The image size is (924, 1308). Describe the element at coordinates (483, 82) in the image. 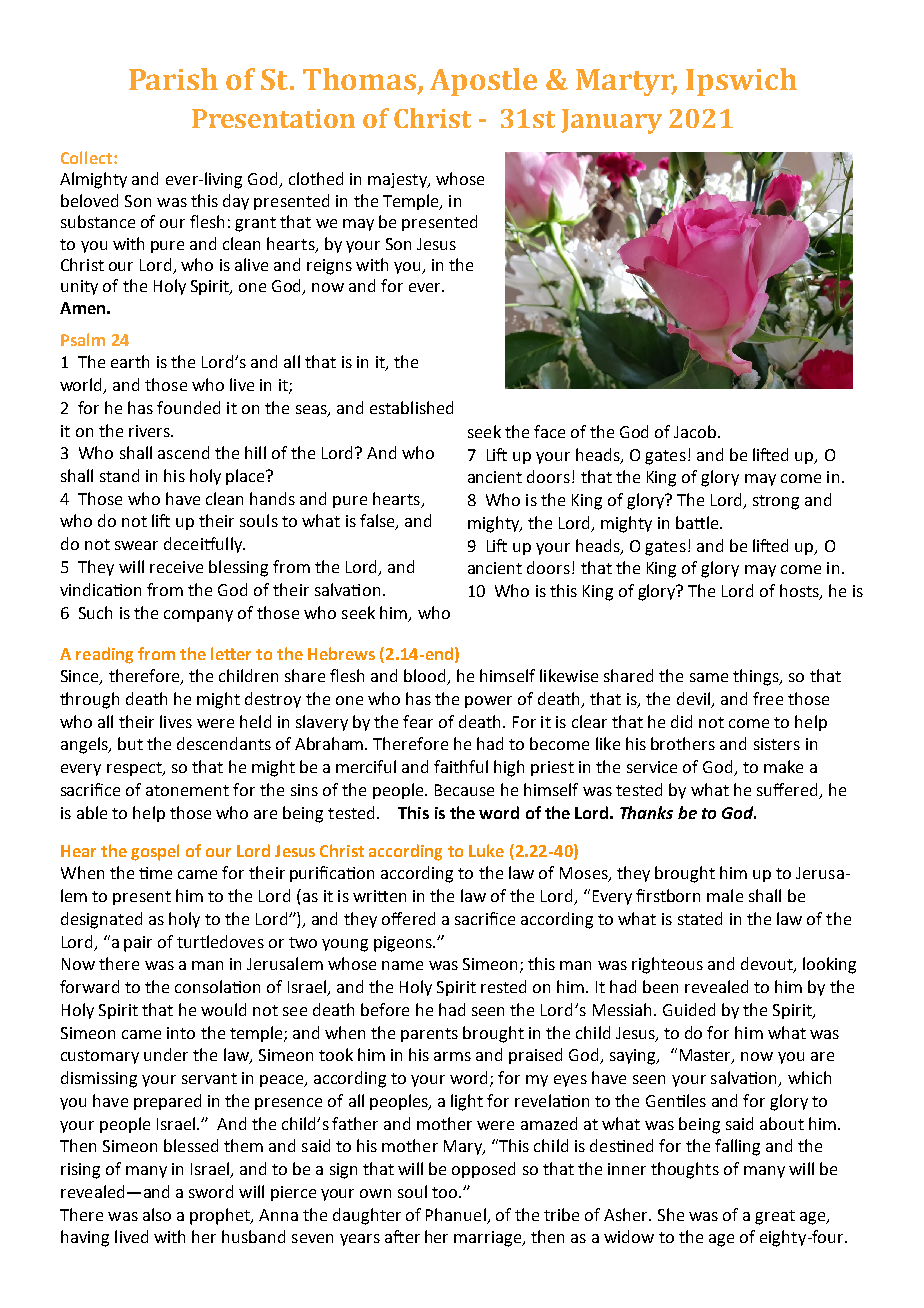

I see `Apostle` at that location.
